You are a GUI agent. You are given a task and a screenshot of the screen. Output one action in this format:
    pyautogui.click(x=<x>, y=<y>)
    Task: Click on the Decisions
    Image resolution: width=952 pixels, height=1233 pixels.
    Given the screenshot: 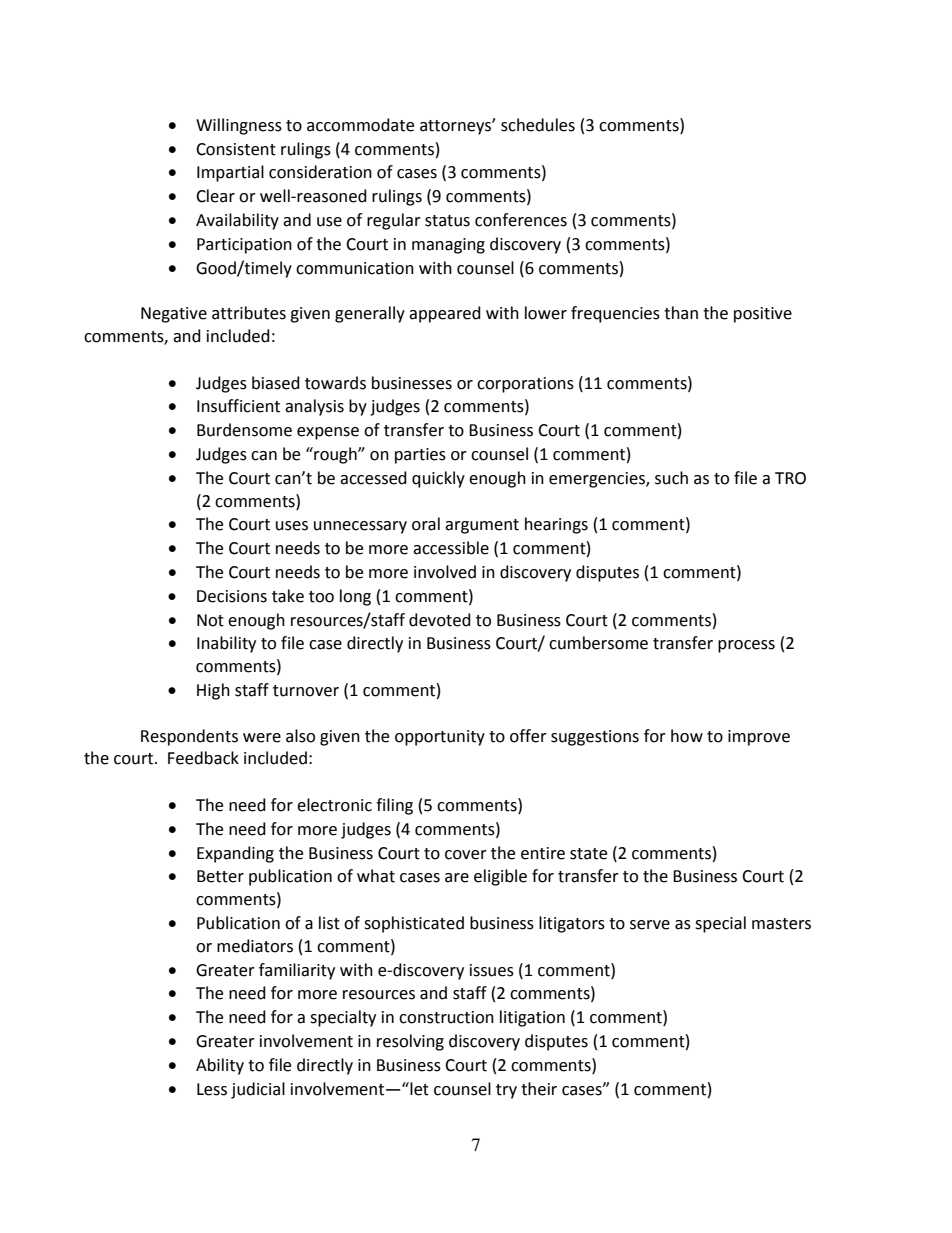 What is the action you would take?
    pyautogui.click(x=232, y=596)
